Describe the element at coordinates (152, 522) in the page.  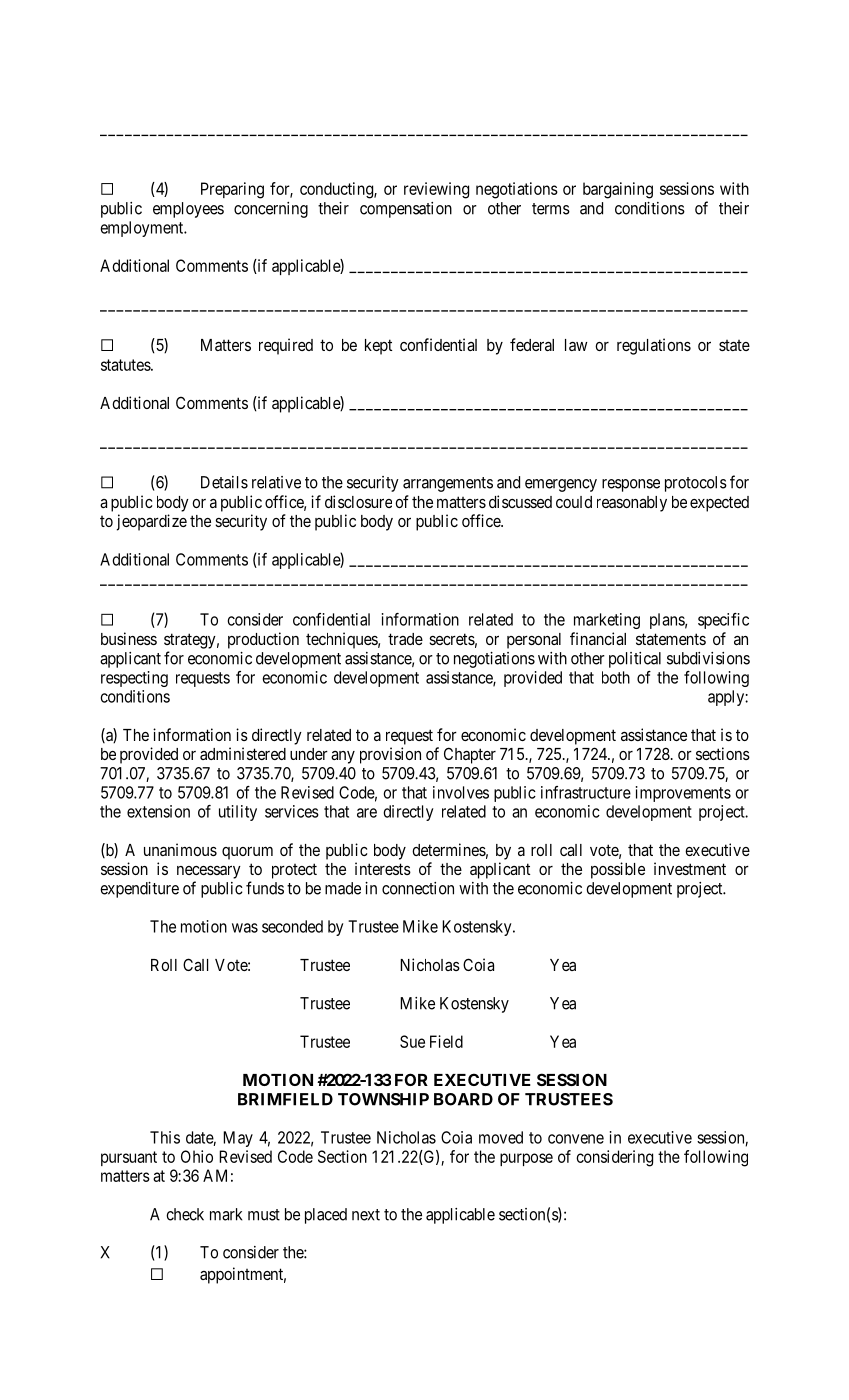
I see `jeopardize` at that location.
